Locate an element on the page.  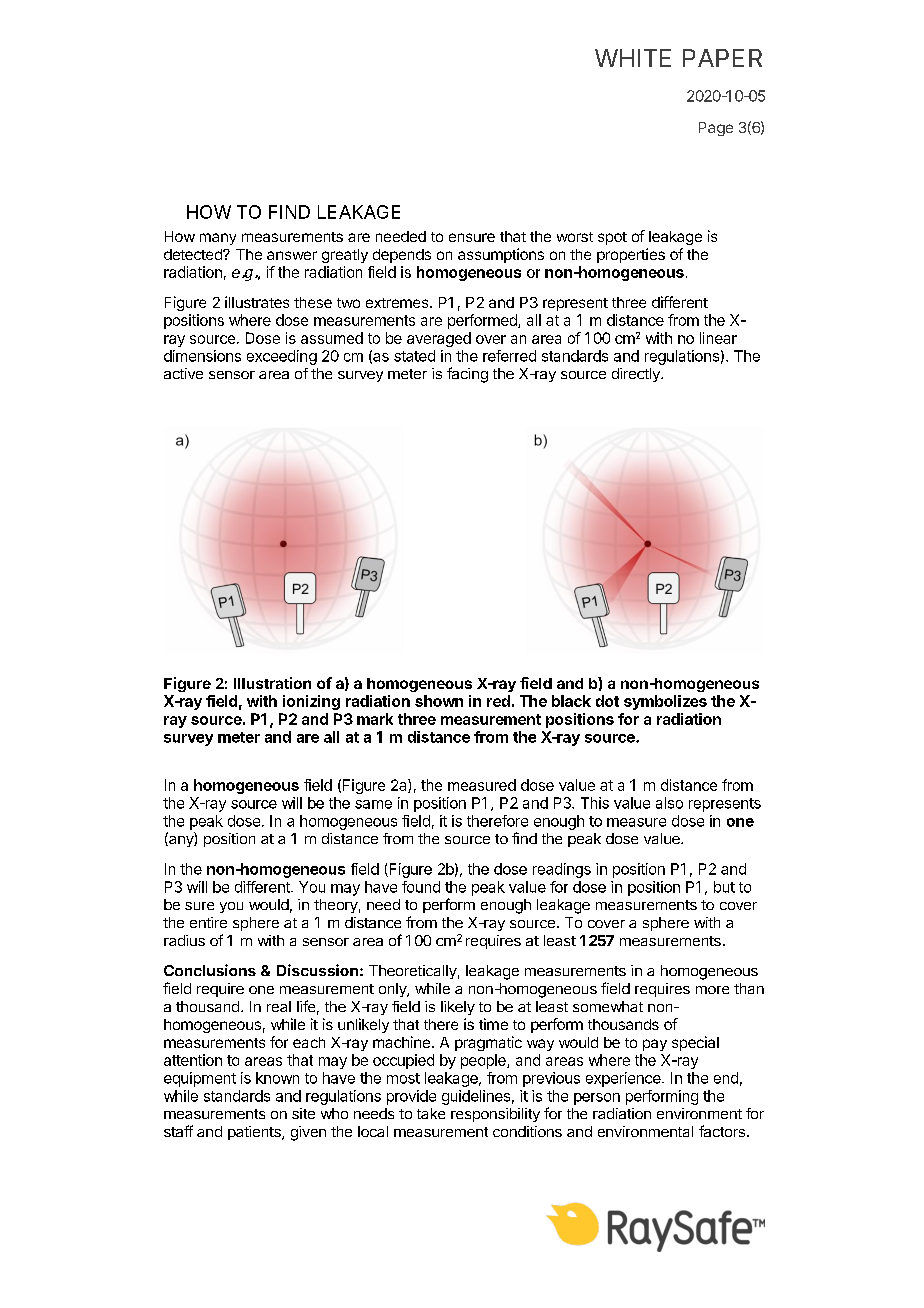
also is located at coordinates (669, 803).
